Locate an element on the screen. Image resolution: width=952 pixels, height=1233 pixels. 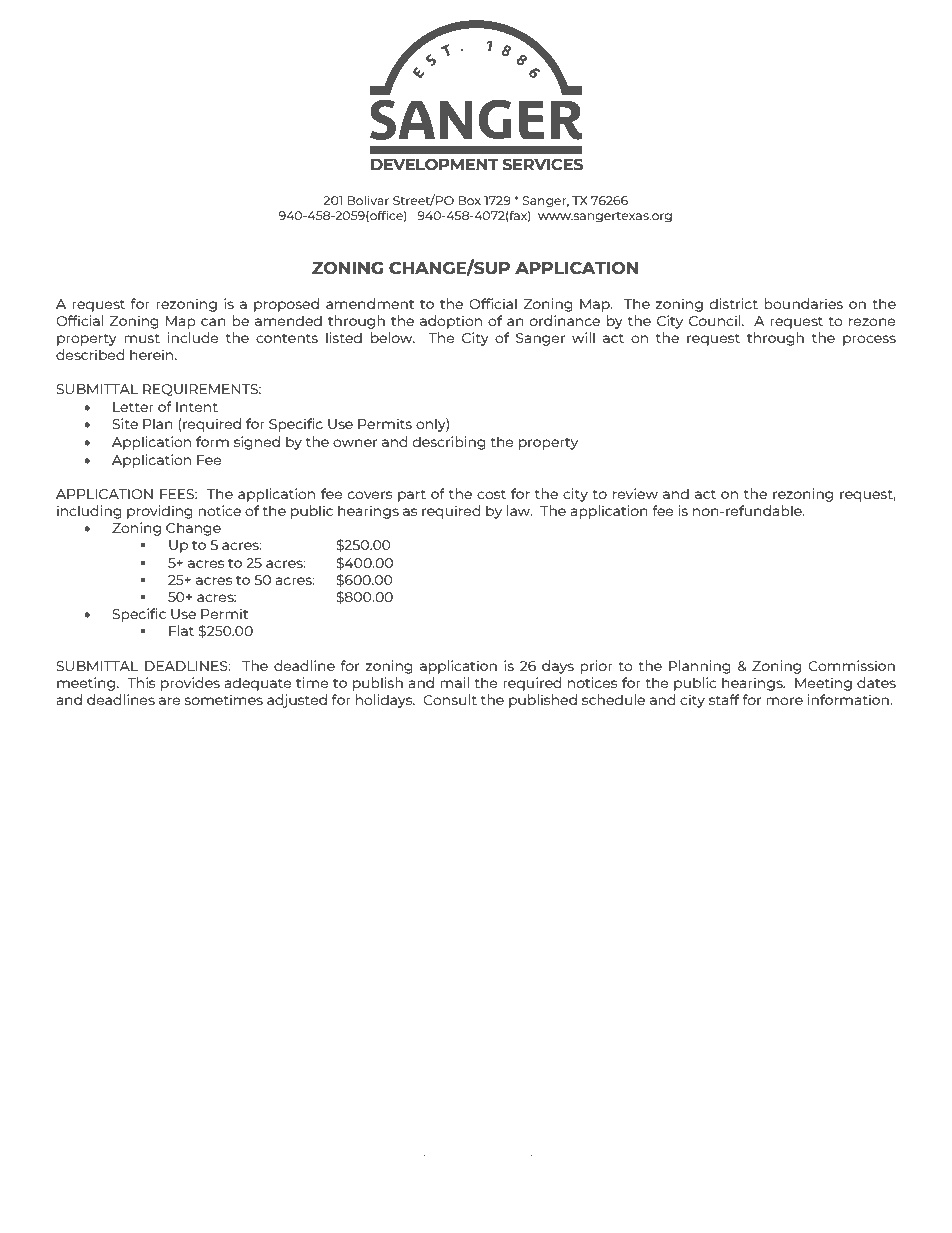
review is located at coordinates (635, 493).
